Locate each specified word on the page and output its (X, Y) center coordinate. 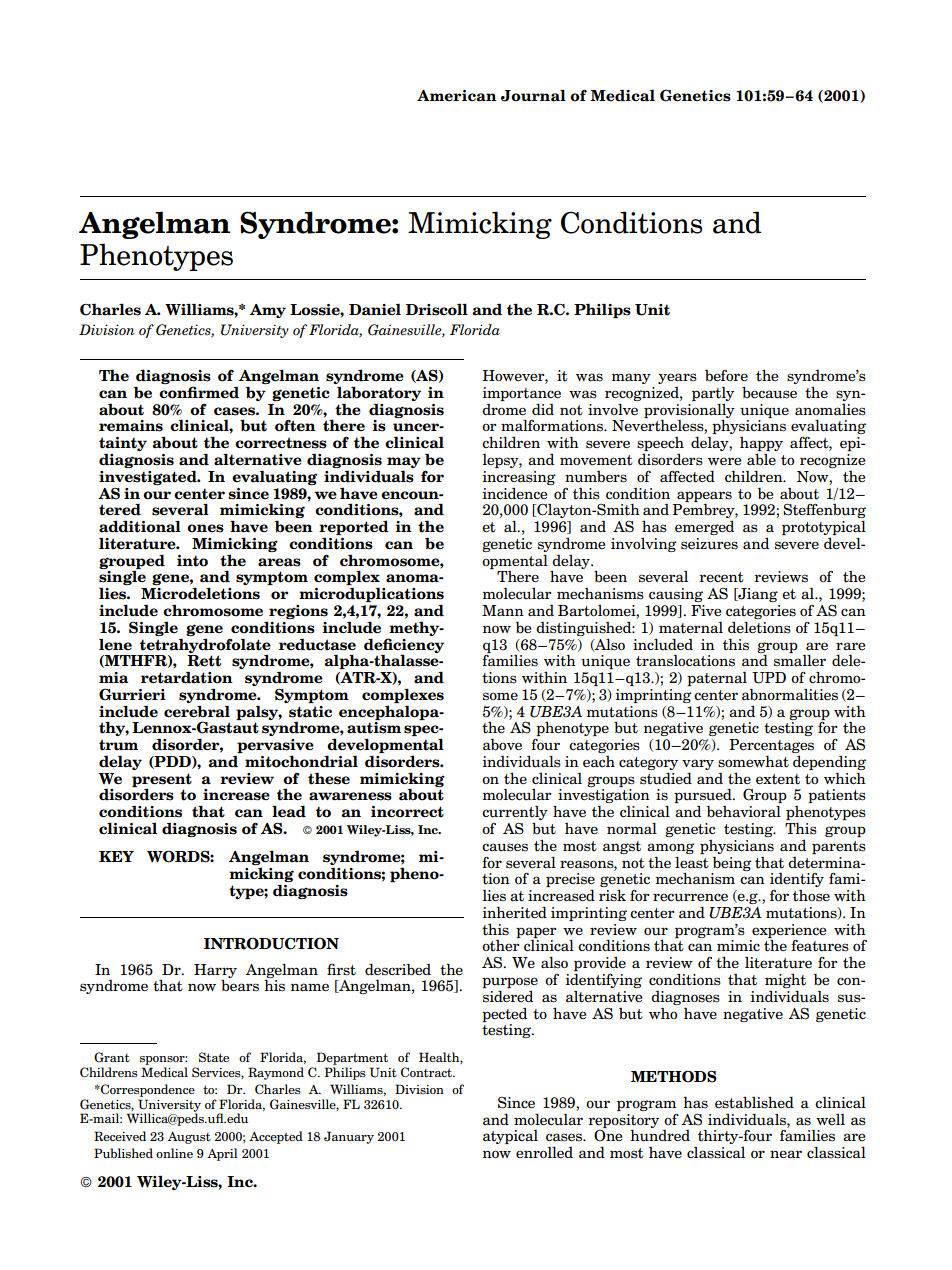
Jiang (757, 595)
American (457, 96)
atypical (510, 1137)
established (754, 1102)
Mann (503, 610)
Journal (533, 95)
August (189, 1137)
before (726, 376)
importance (522, 394)
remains (131, 426)
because (769, 392)
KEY (116, 856)
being (732, 863)
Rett (204, 661)
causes (505, 847)
